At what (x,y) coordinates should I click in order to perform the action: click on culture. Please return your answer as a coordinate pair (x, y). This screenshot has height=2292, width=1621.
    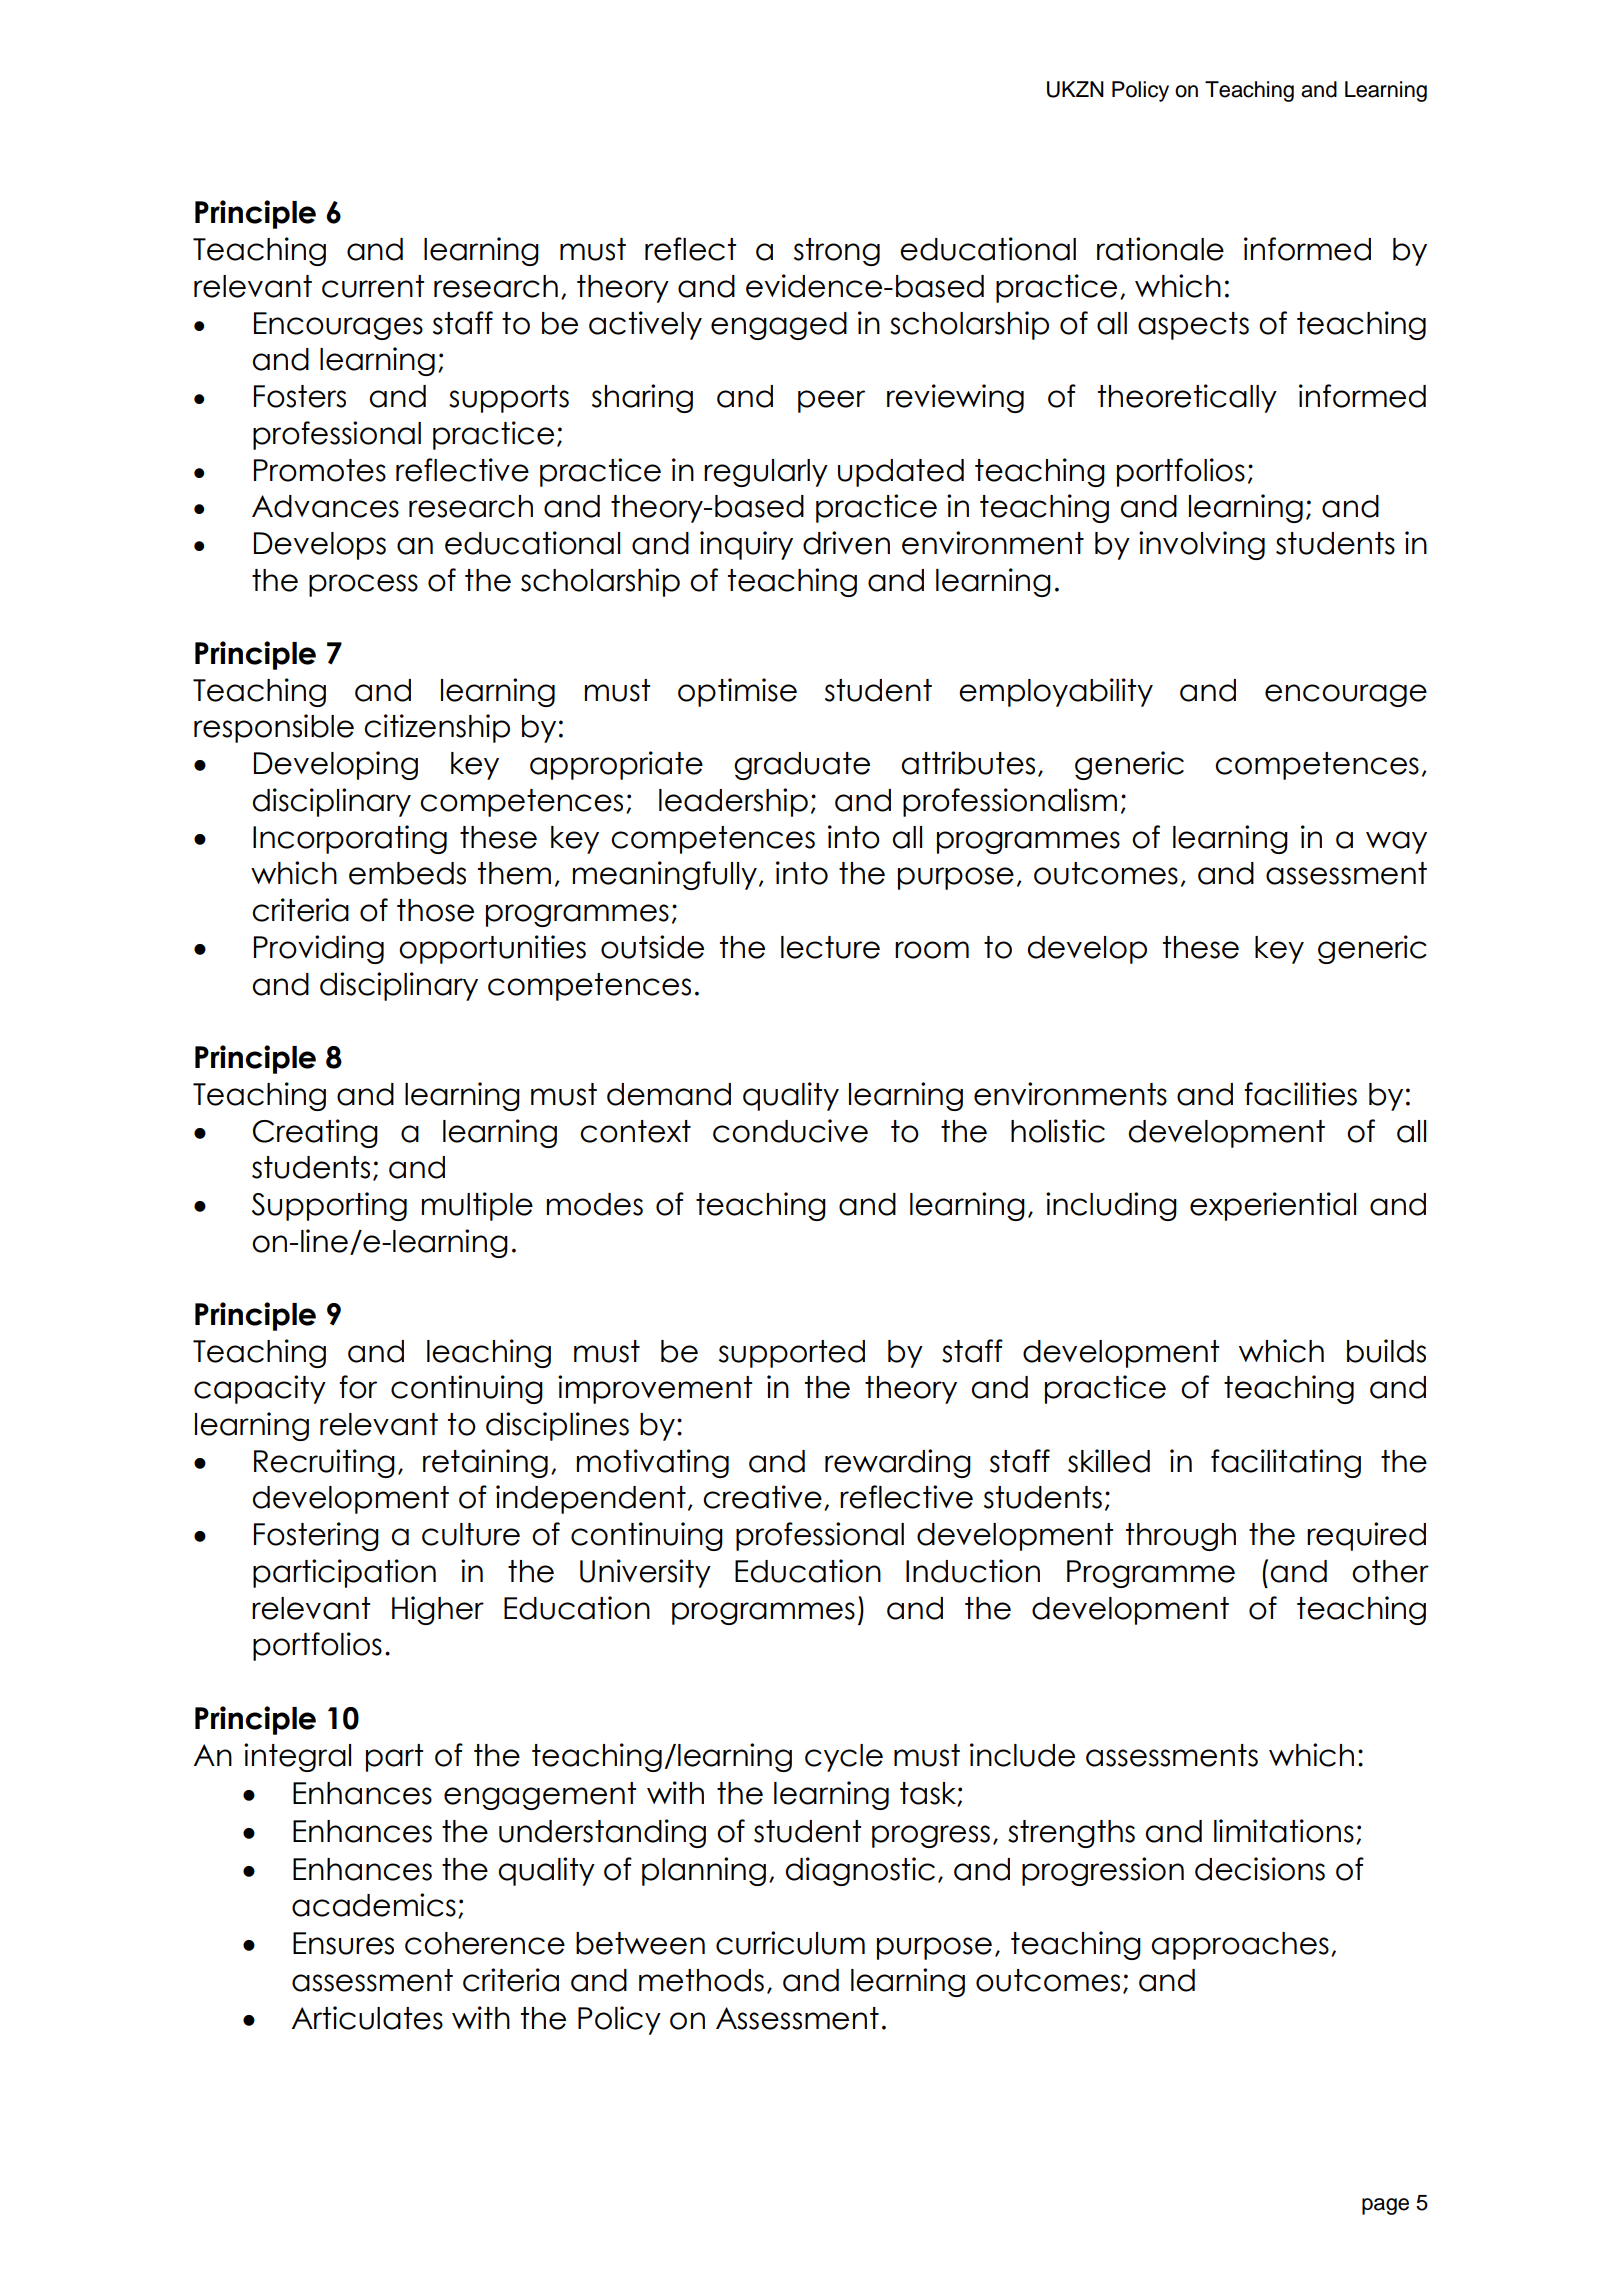
    Looking at the image, I should click on (471, 1534).
